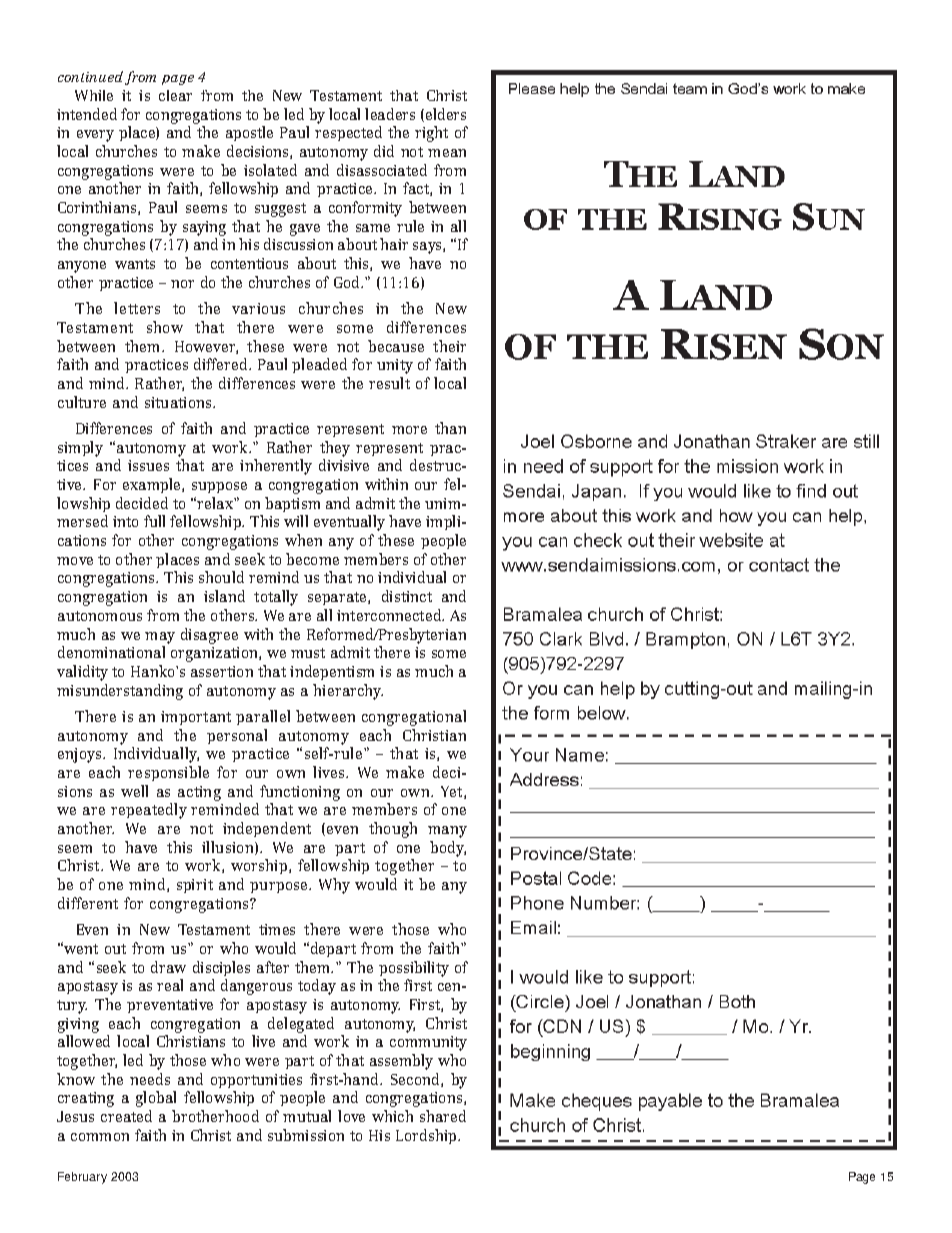 The height and width of the screenshot is (1233, 952). What do you see at coordinates (249, 133) in the screenshot?
I see `apostle` at bounding box center [249, 133].
